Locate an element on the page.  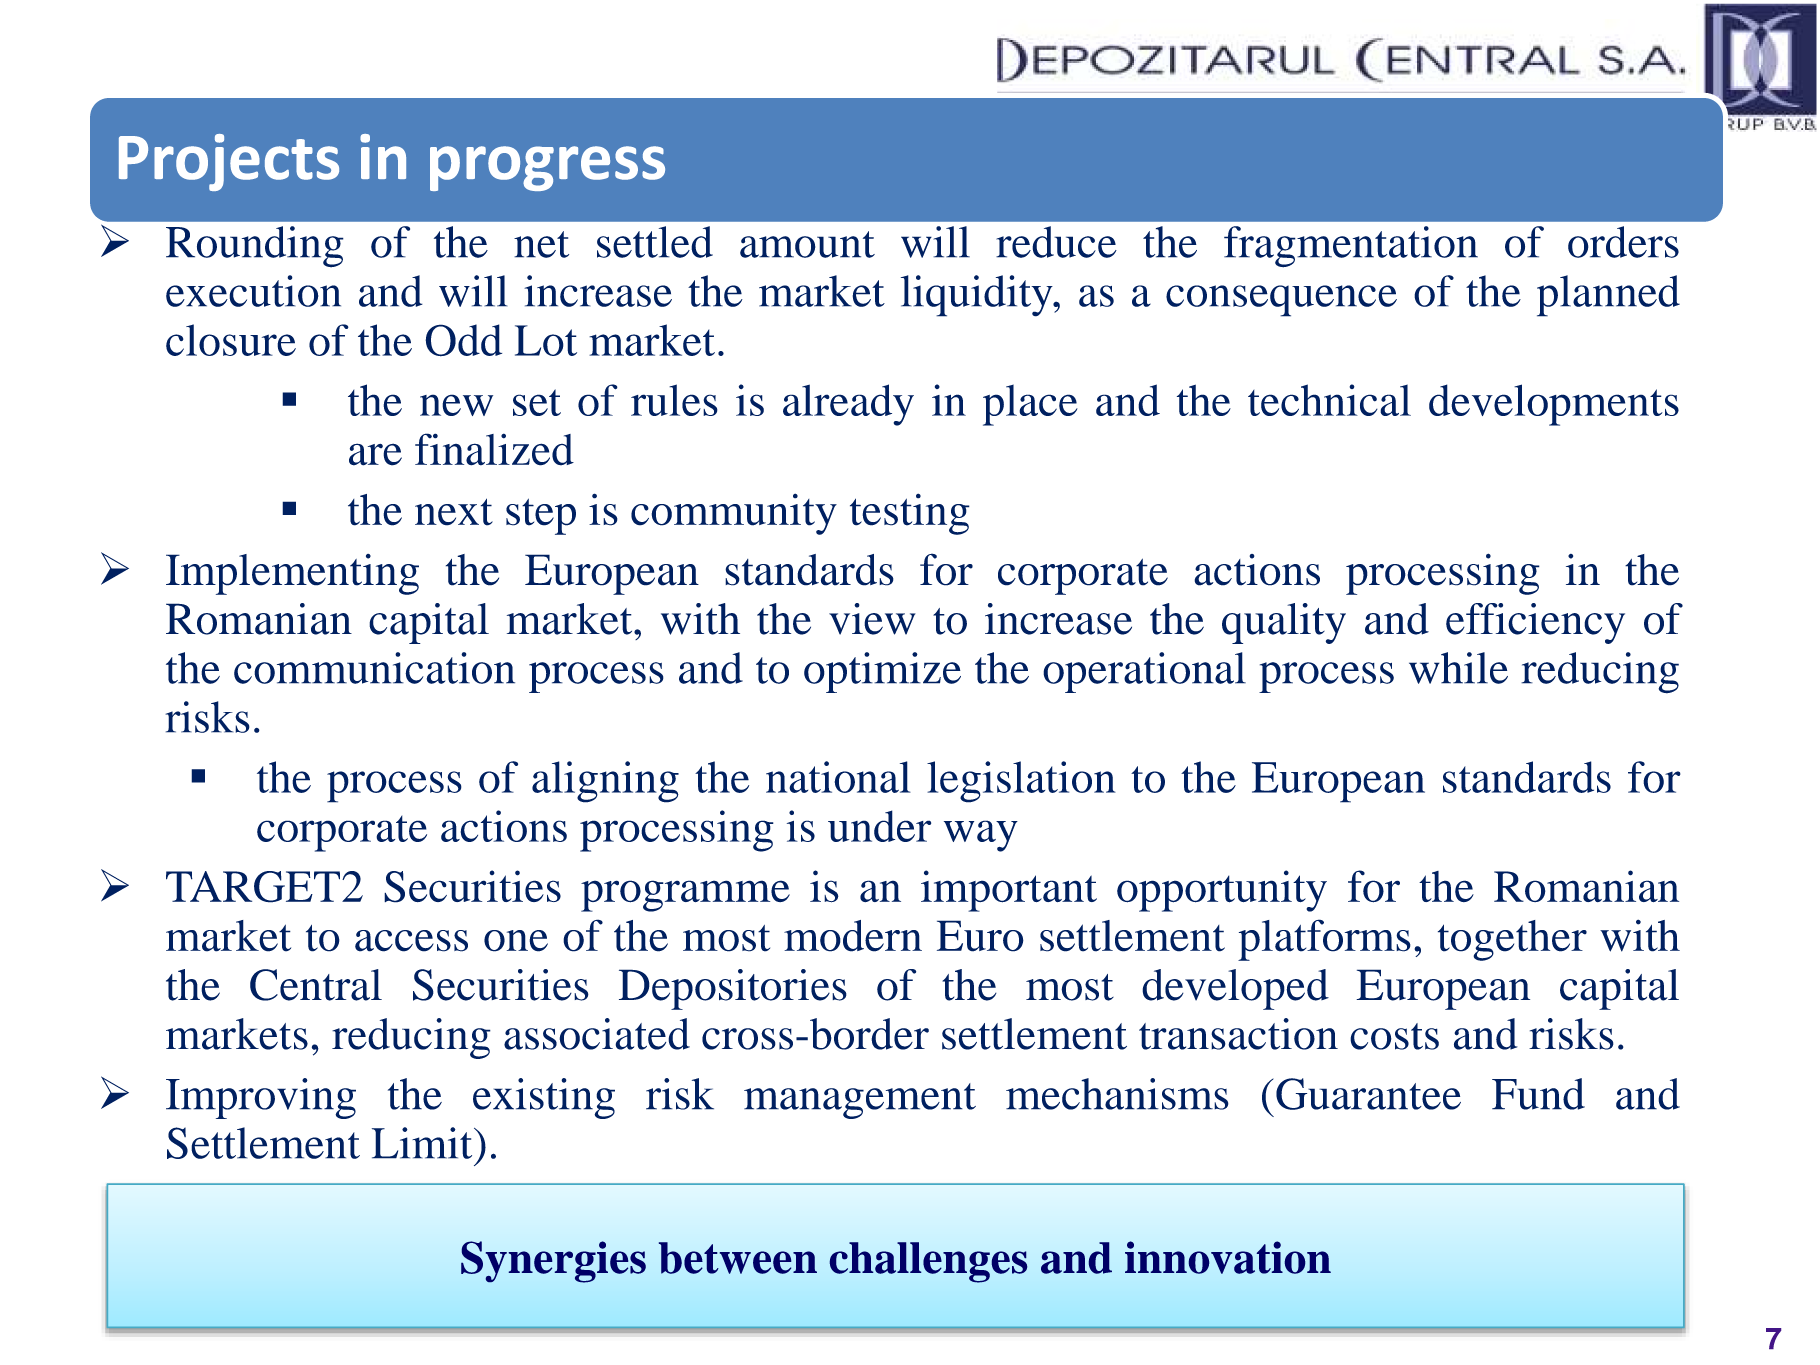
communication is located at coordinates (374, 668).
